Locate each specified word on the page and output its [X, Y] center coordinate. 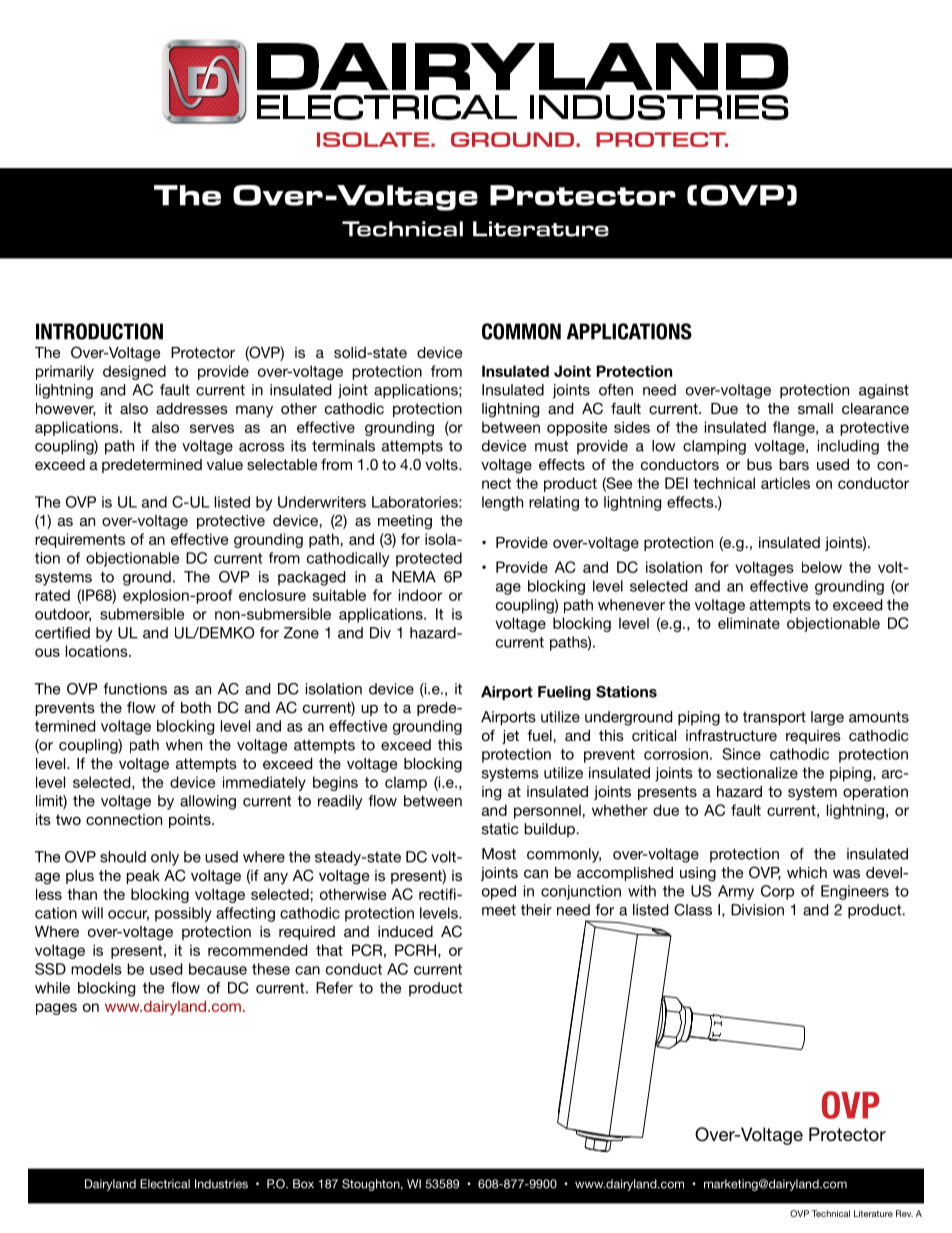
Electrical [165, 1184]
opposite [577, 428]
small [815, 408]
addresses [192, 408]
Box [303, 1184]
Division [757, 910]
